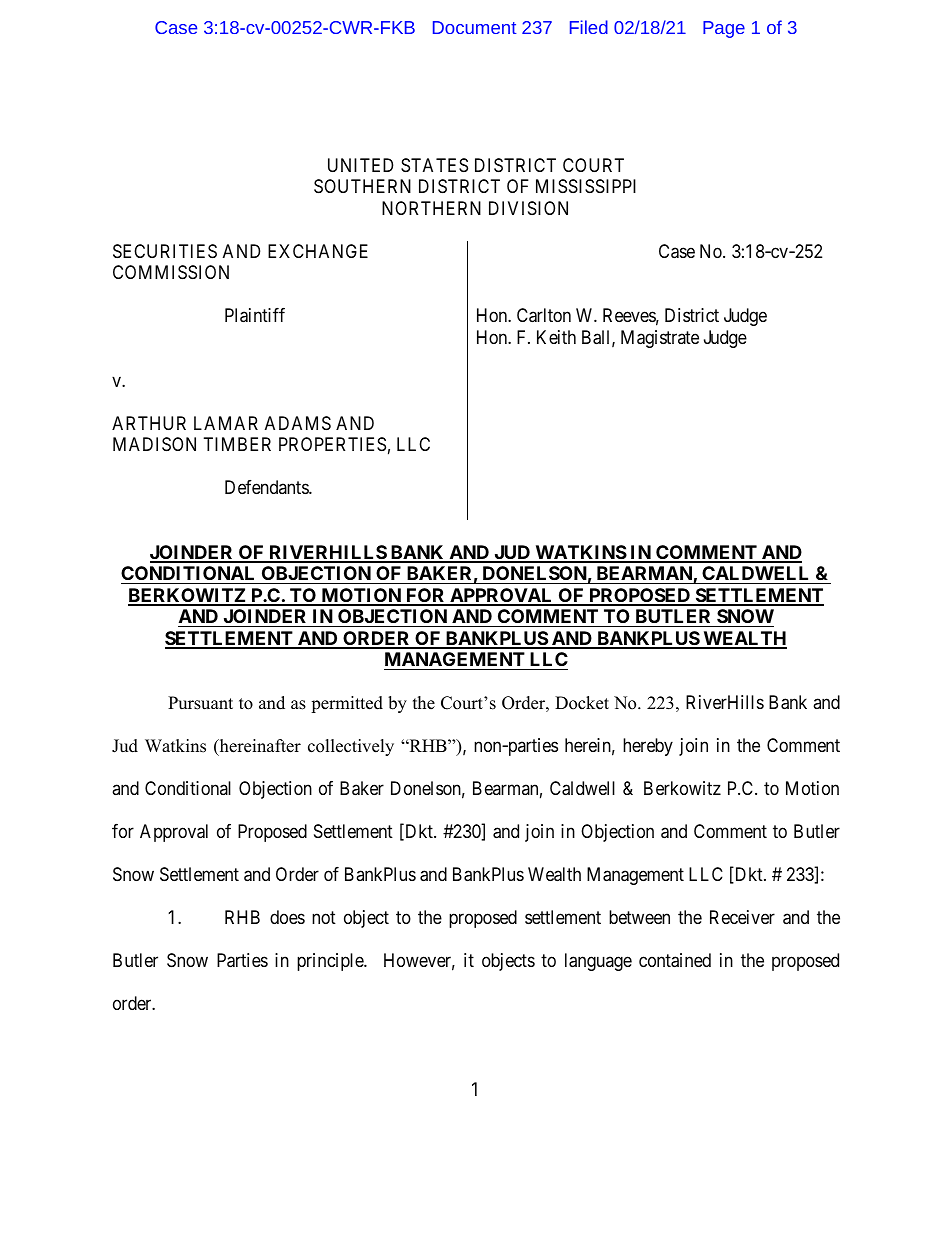 The width and height of the image is (952, 1233). I want to click on COMMISSION, so click(171, 272).
